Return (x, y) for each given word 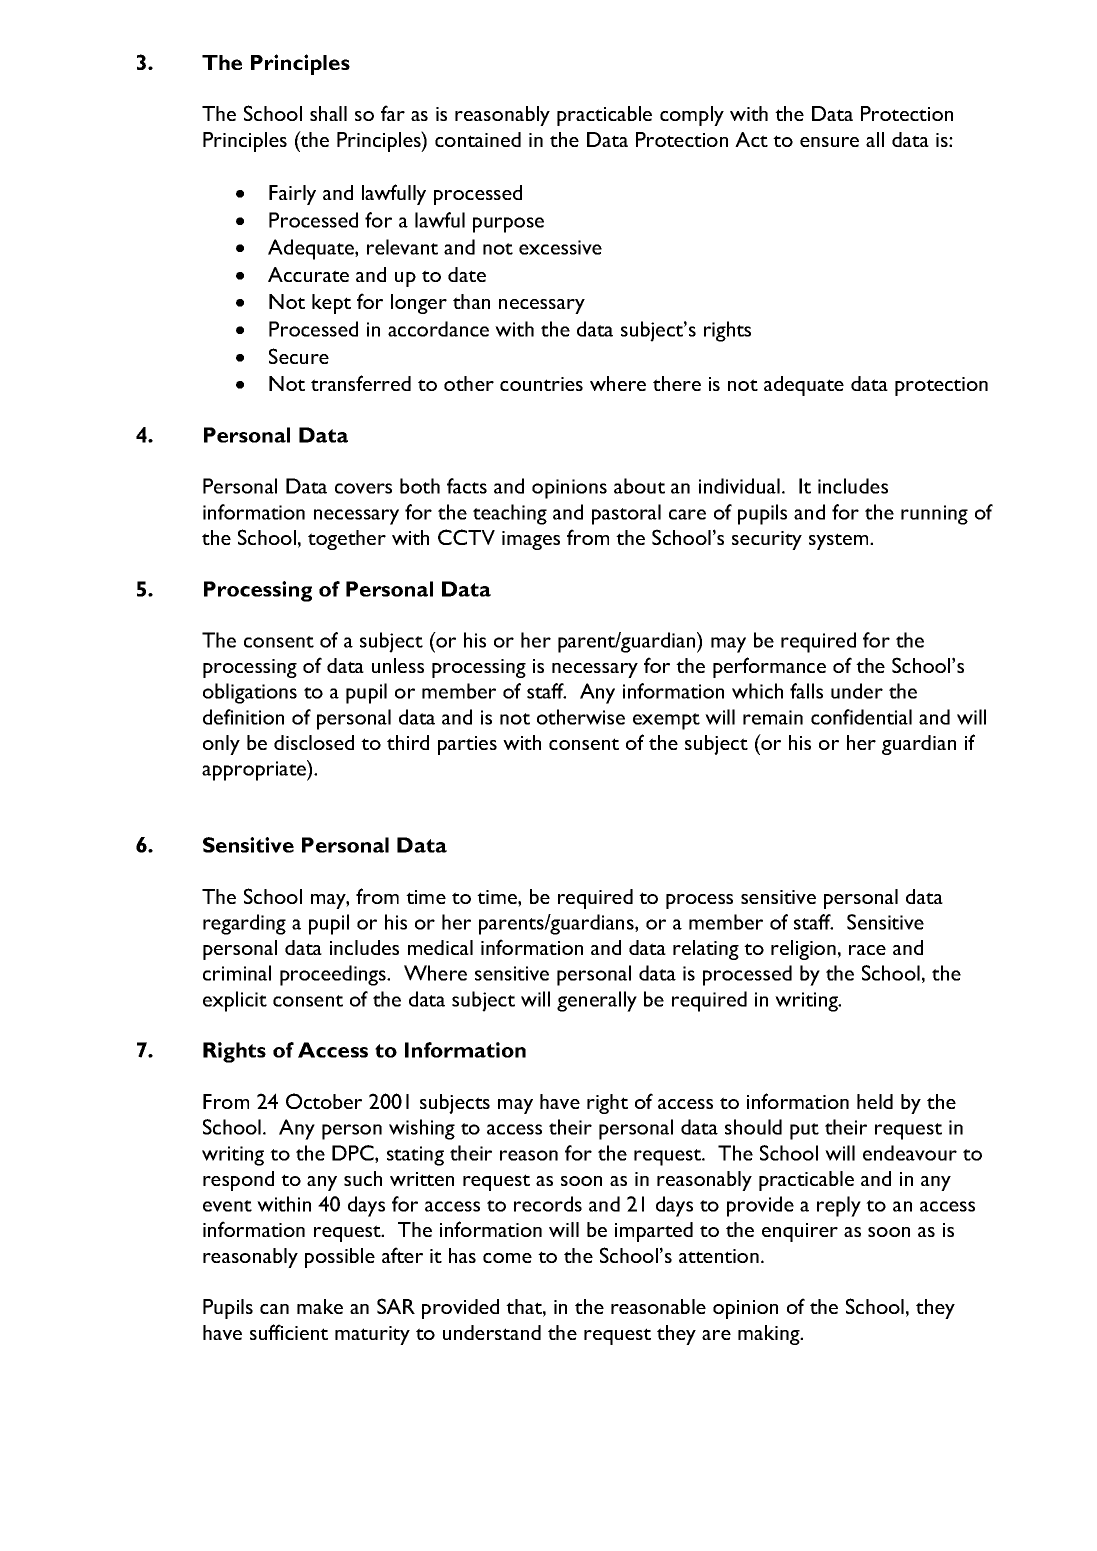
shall (328, 113)
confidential (861, 717)
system (840, 541)
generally (597, 1001)
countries (541, 384)
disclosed (314, 742)
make (320, 1306)
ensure (829, 142)
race (867, 950)
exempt (666, 721)
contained (478, 139)
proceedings (334, 975)
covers (363, 488)
